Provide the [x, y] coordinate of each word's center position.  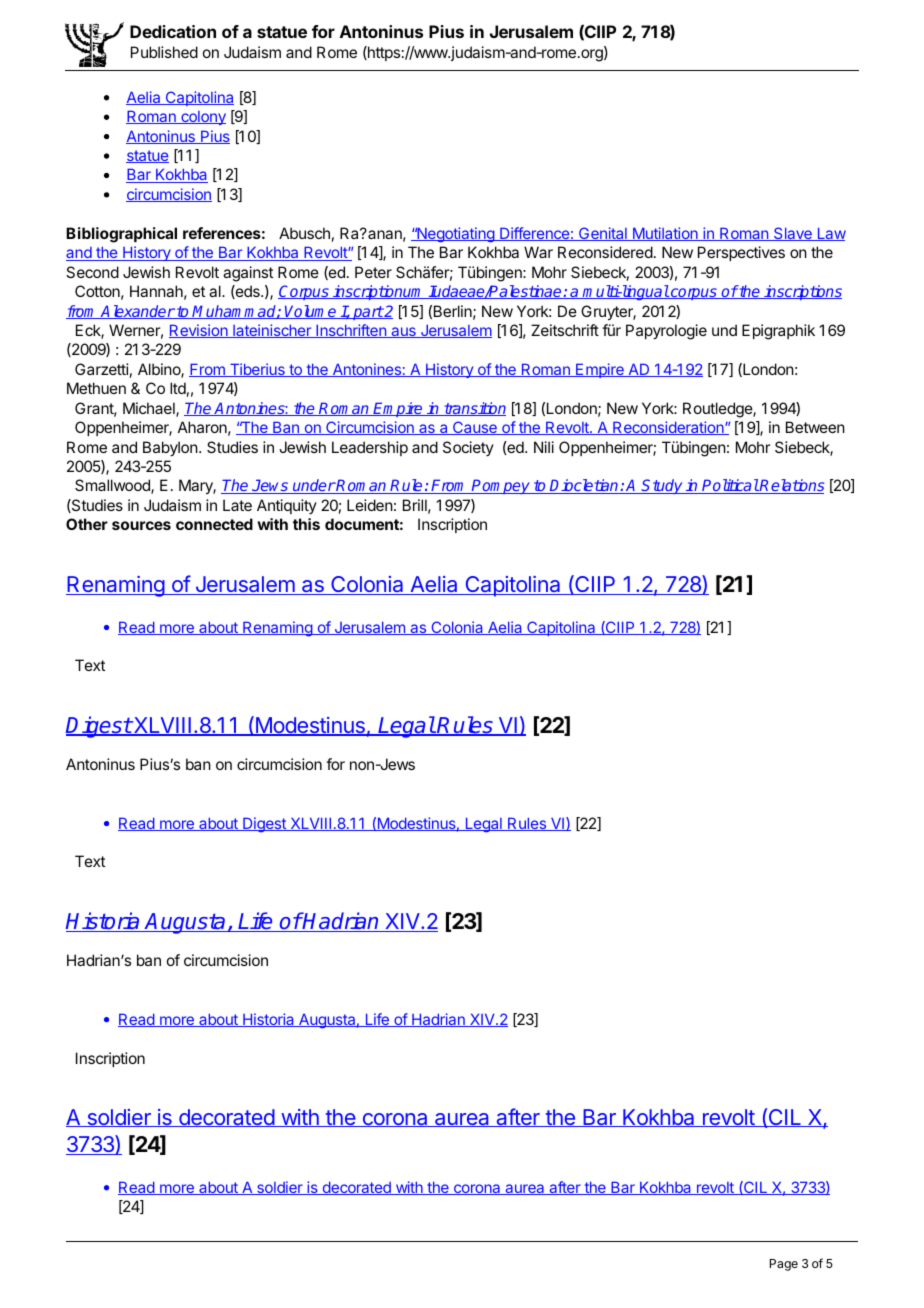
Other [87, 524]
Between [815, 427]
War [538, 252]
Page [784, 1265]
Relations [791, 486]
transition [474, 409]
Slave [793, 234]
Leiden [370, 505]
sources [141, 525]
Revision [199, 331]
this [306, 524]
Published [164, 52]
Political [730, 486]
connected [214, 524]
